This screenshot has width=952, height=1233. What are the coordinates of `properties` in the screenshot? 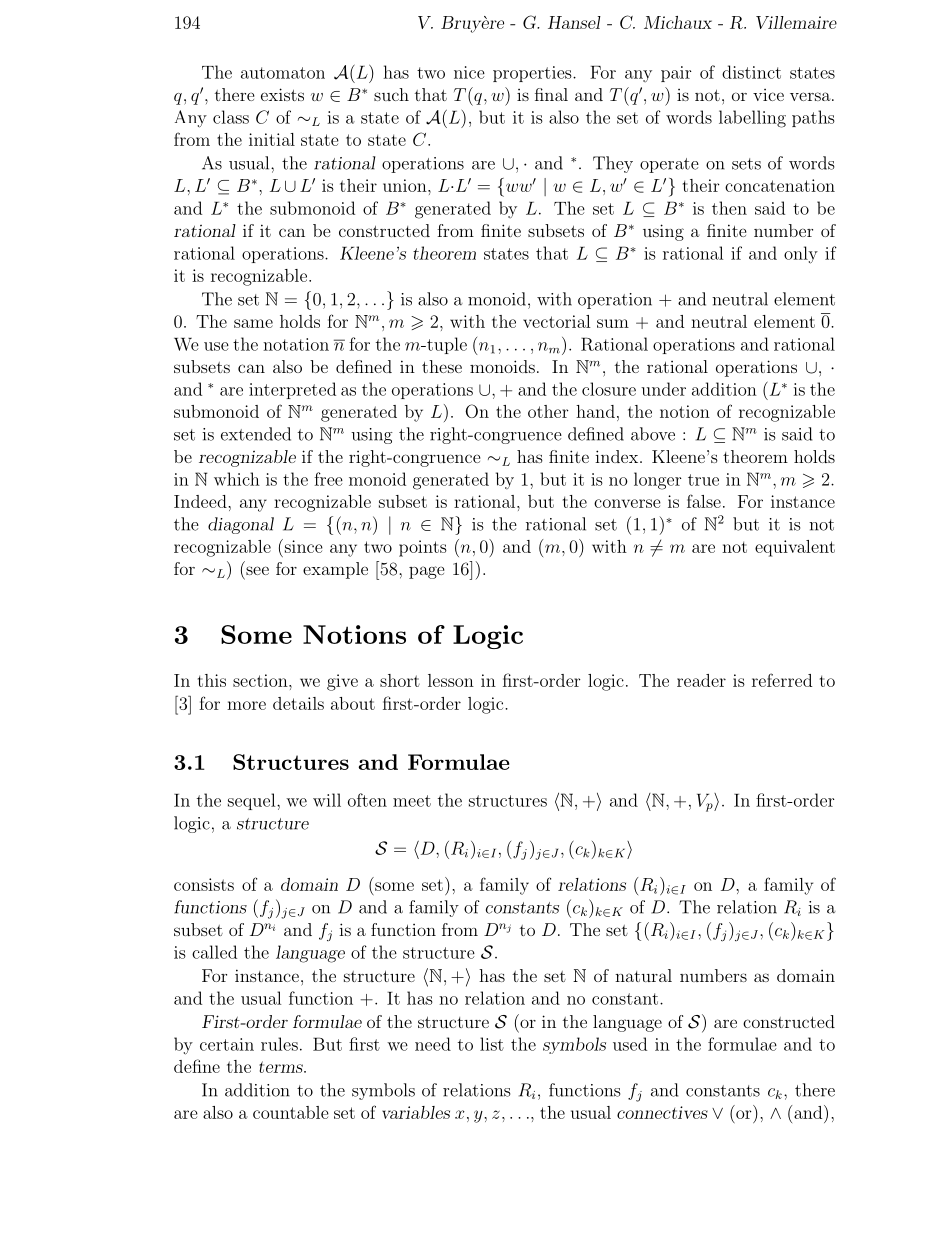 It's located at (533, 74).
